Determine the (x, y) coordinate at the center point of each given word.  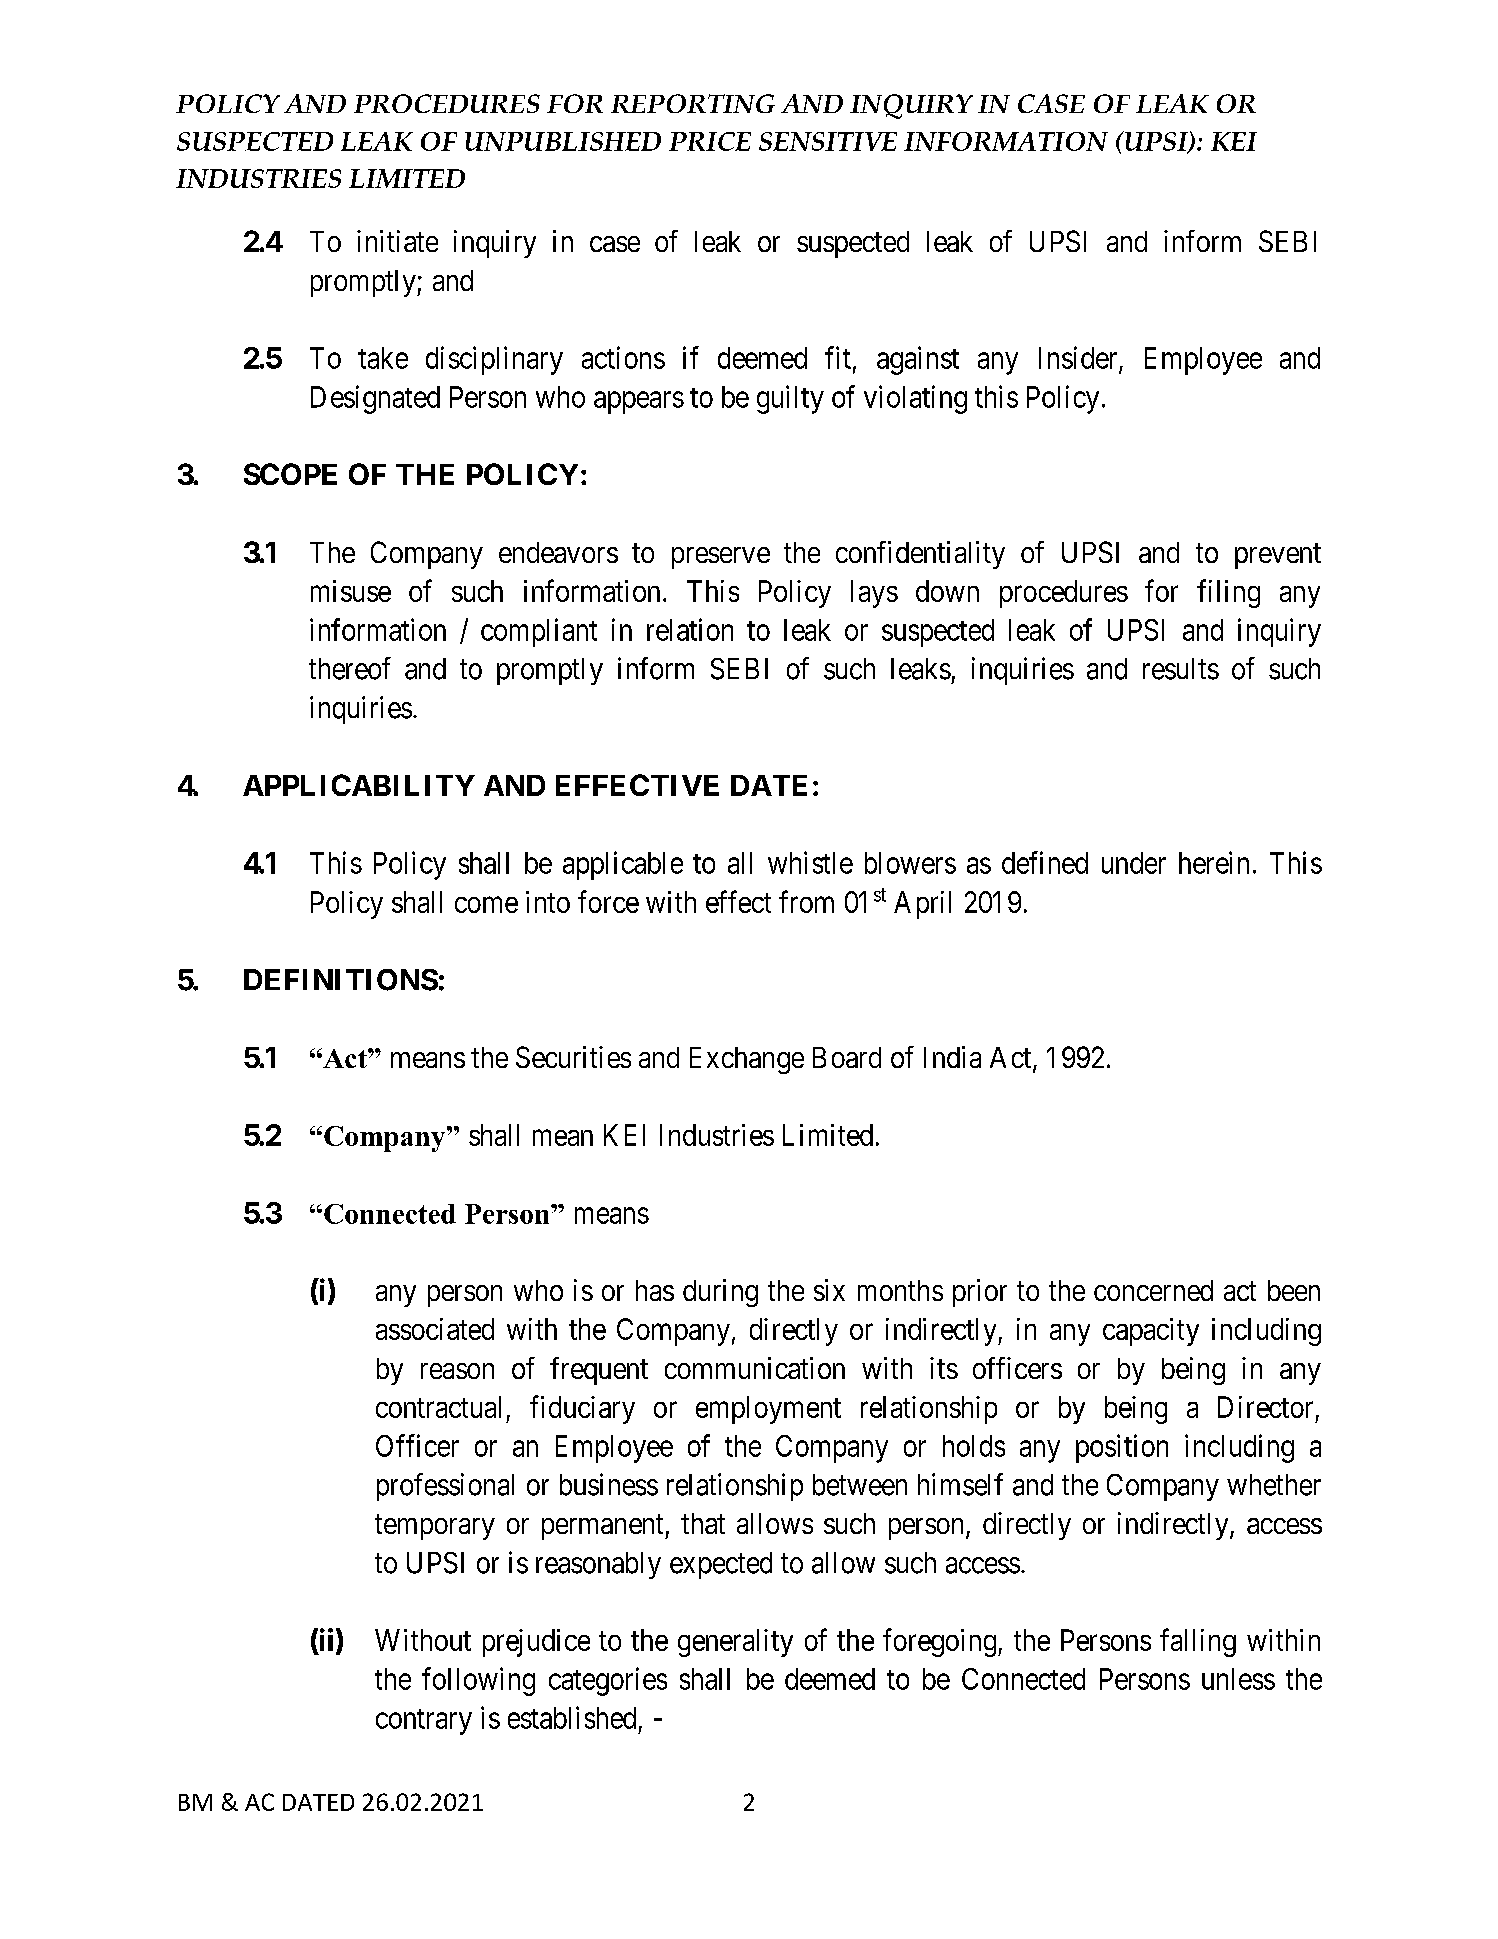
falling (1198, 1642)
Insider (1078, 357)
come (486, 905)
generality (735, 1643)
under (1134, 863)
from (806, 901)
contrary (424, 1722)
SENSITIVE (828, 141)
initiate (397, 241)
